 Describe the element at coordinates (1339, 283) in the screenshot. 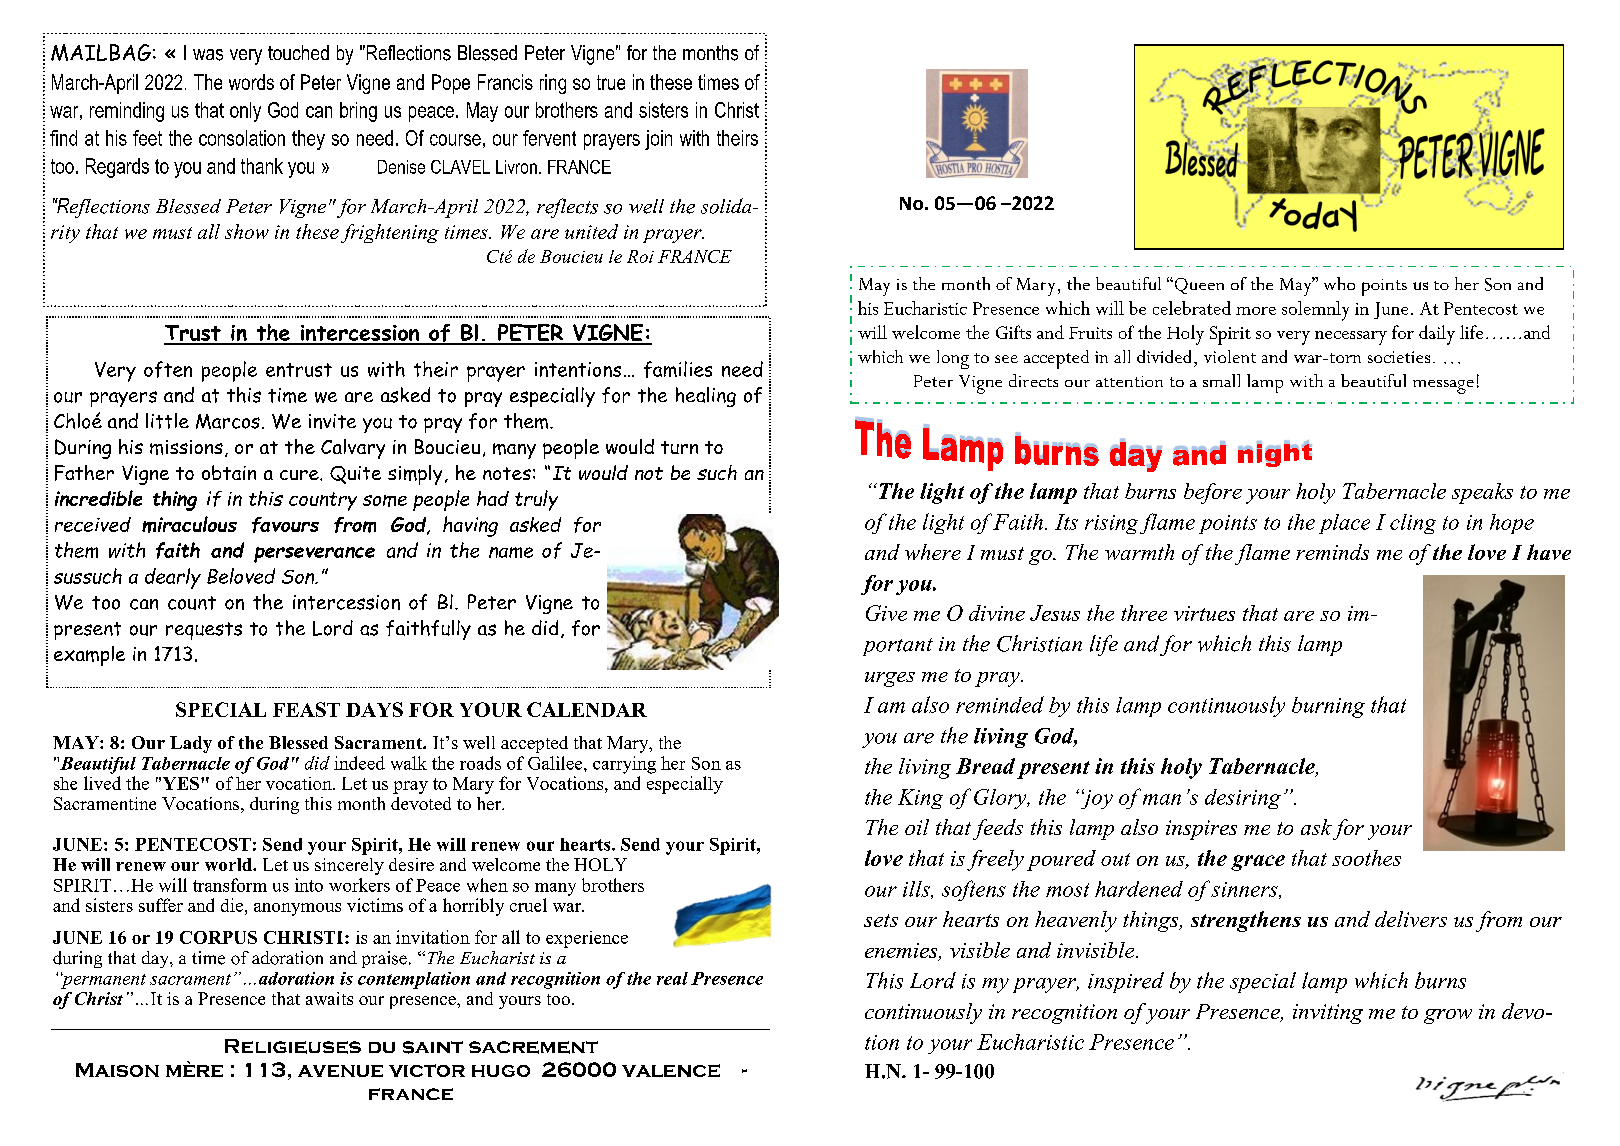

I see `who` at that location.
